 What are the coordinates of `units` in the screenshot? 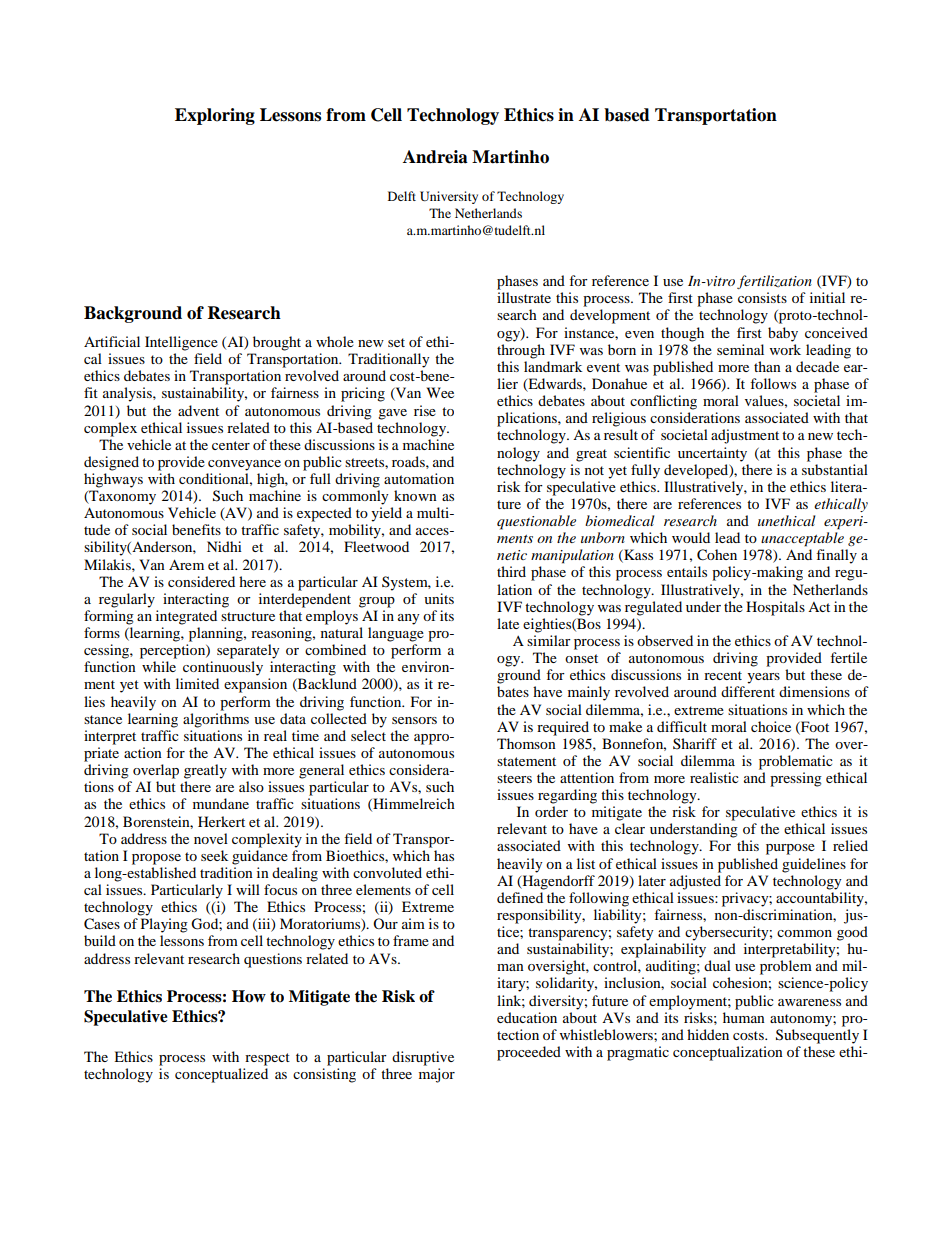 It's located at (439, 598).
